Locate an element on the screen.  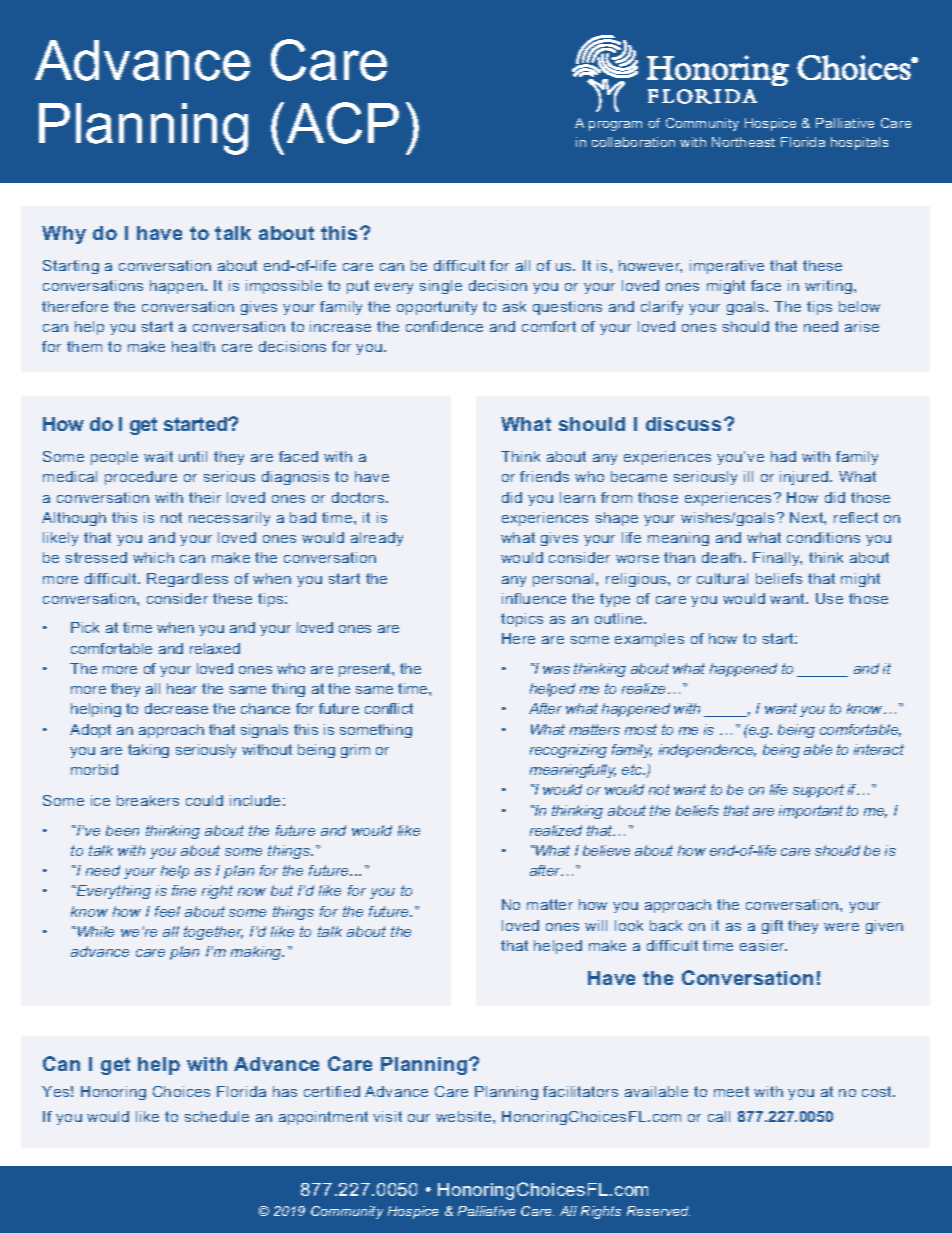
schedule is located at coordinates (217, 1116).
